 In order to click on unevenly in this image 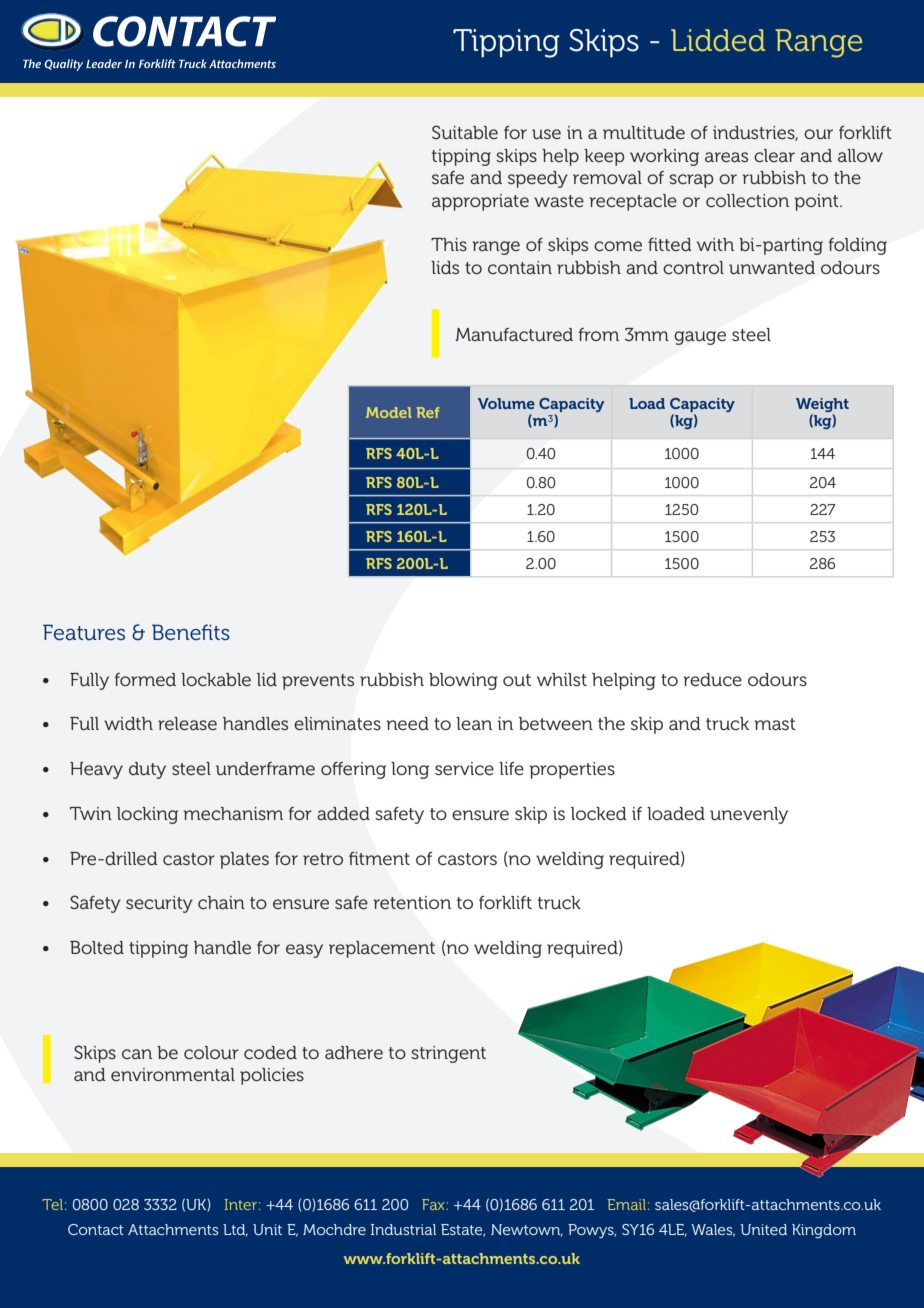, I will do `click(749, 815)`.
